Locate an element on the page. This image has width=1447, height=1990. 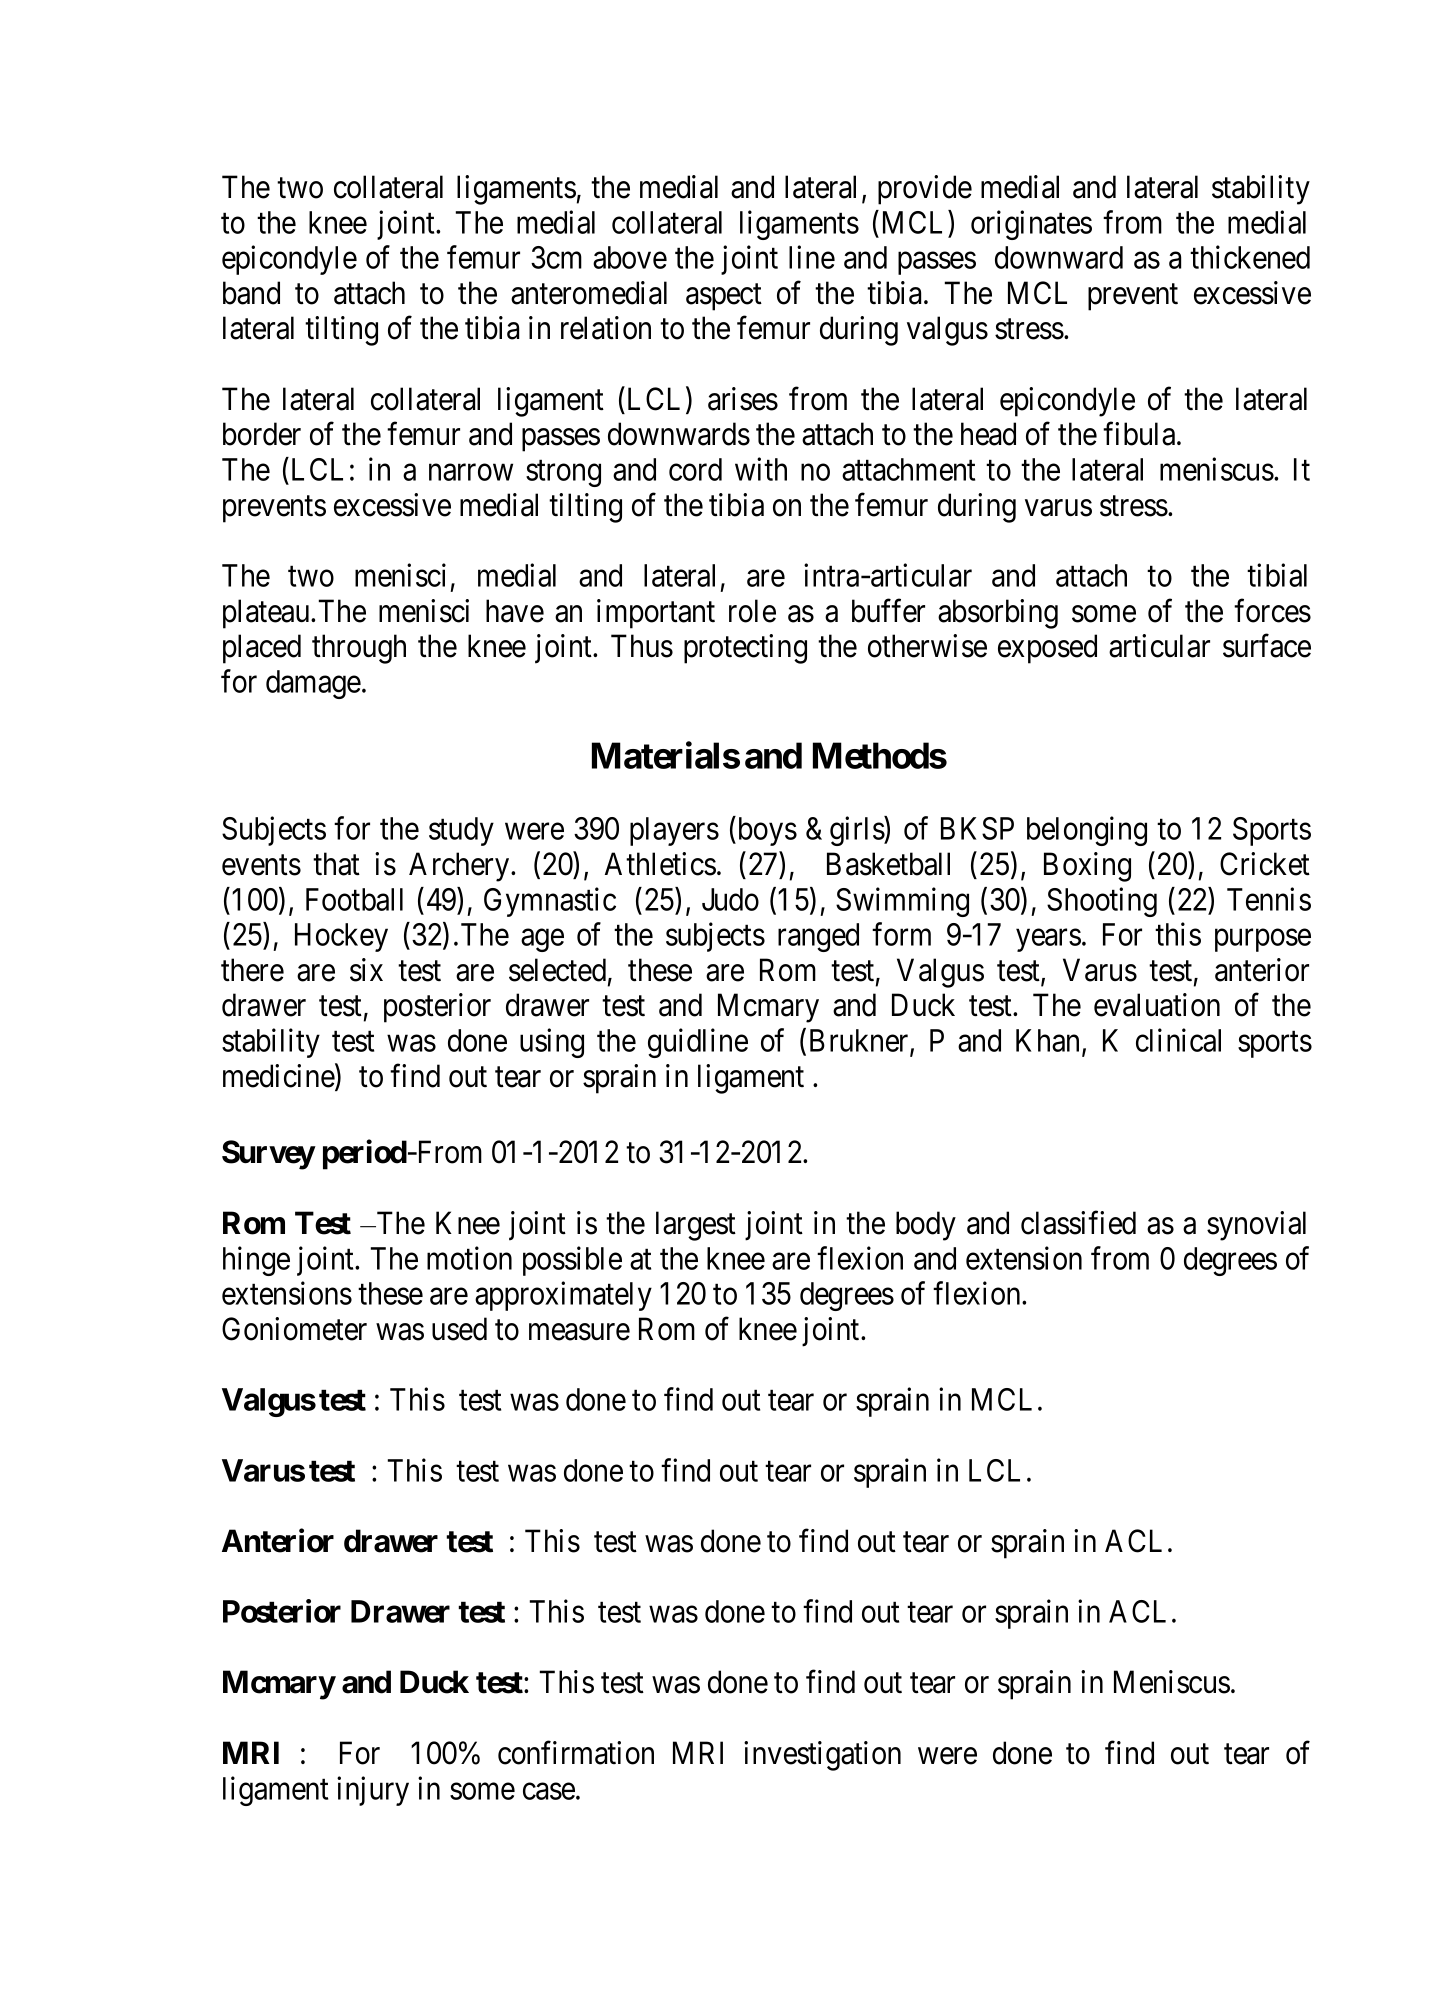
narrow is located at coordinates (471, 472).
